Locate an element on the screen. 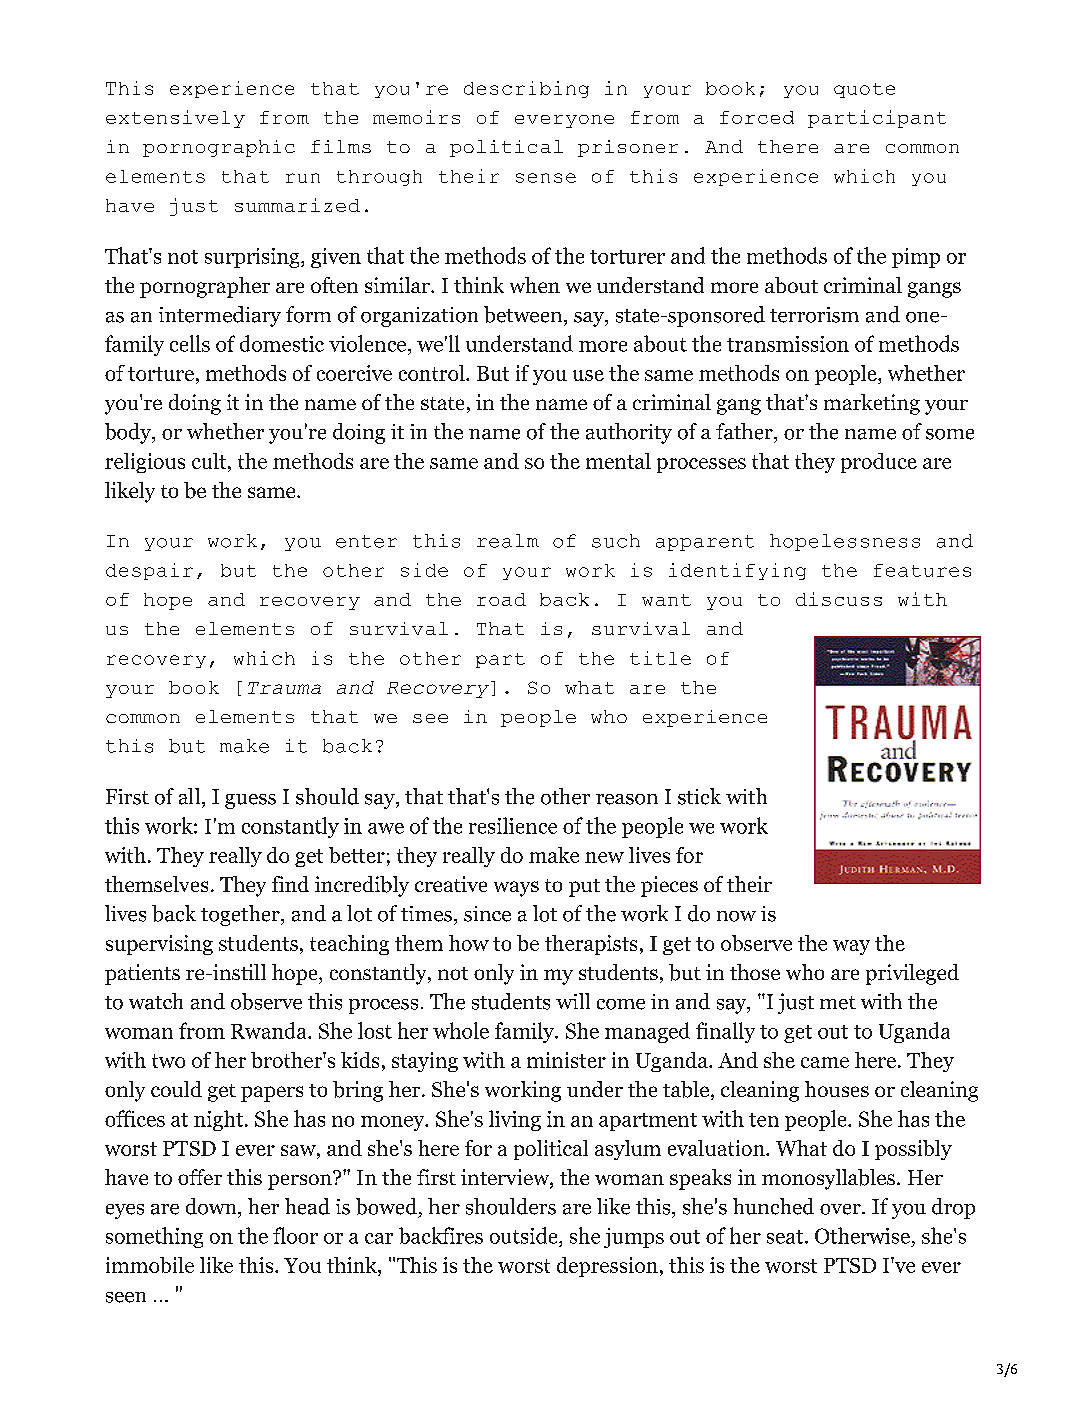  describing is located at coordinates (526, 89).
